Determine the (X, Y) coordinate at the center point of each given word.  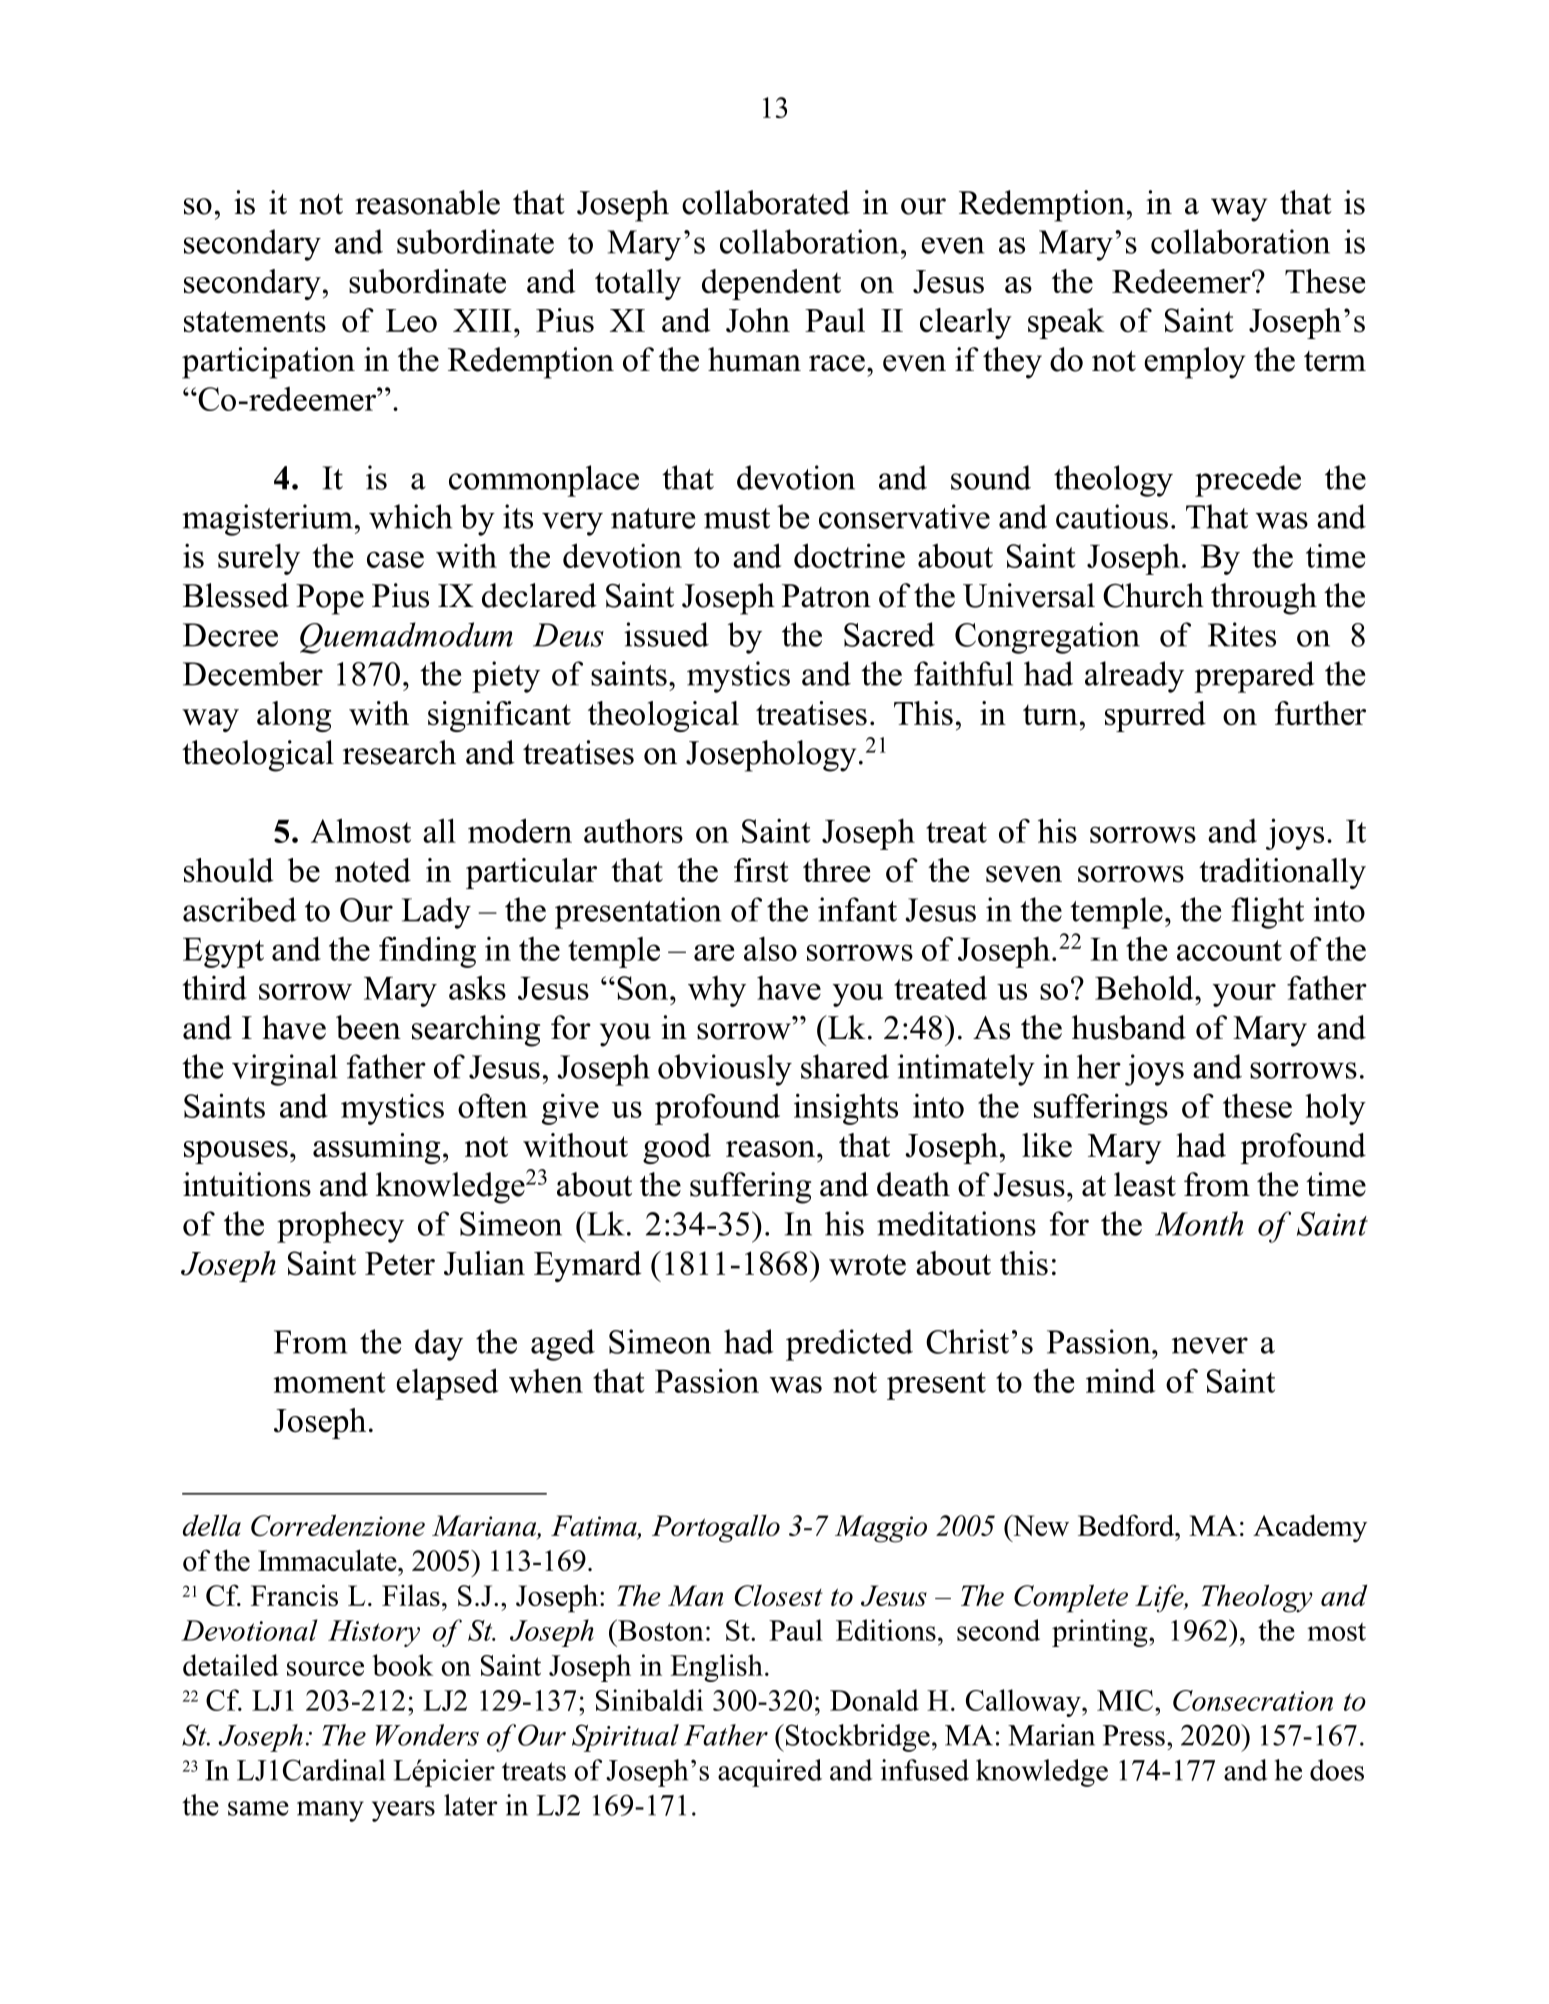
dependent (771, 284)
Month (1199, 1223)
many (330, 1811)
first (761, 870)
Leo (411, 321)
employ (1194, 363)
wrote (867, 1265)
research (399, 752)
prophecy (340, 1227)
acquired (770, 1773)
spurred (1155, 716)
